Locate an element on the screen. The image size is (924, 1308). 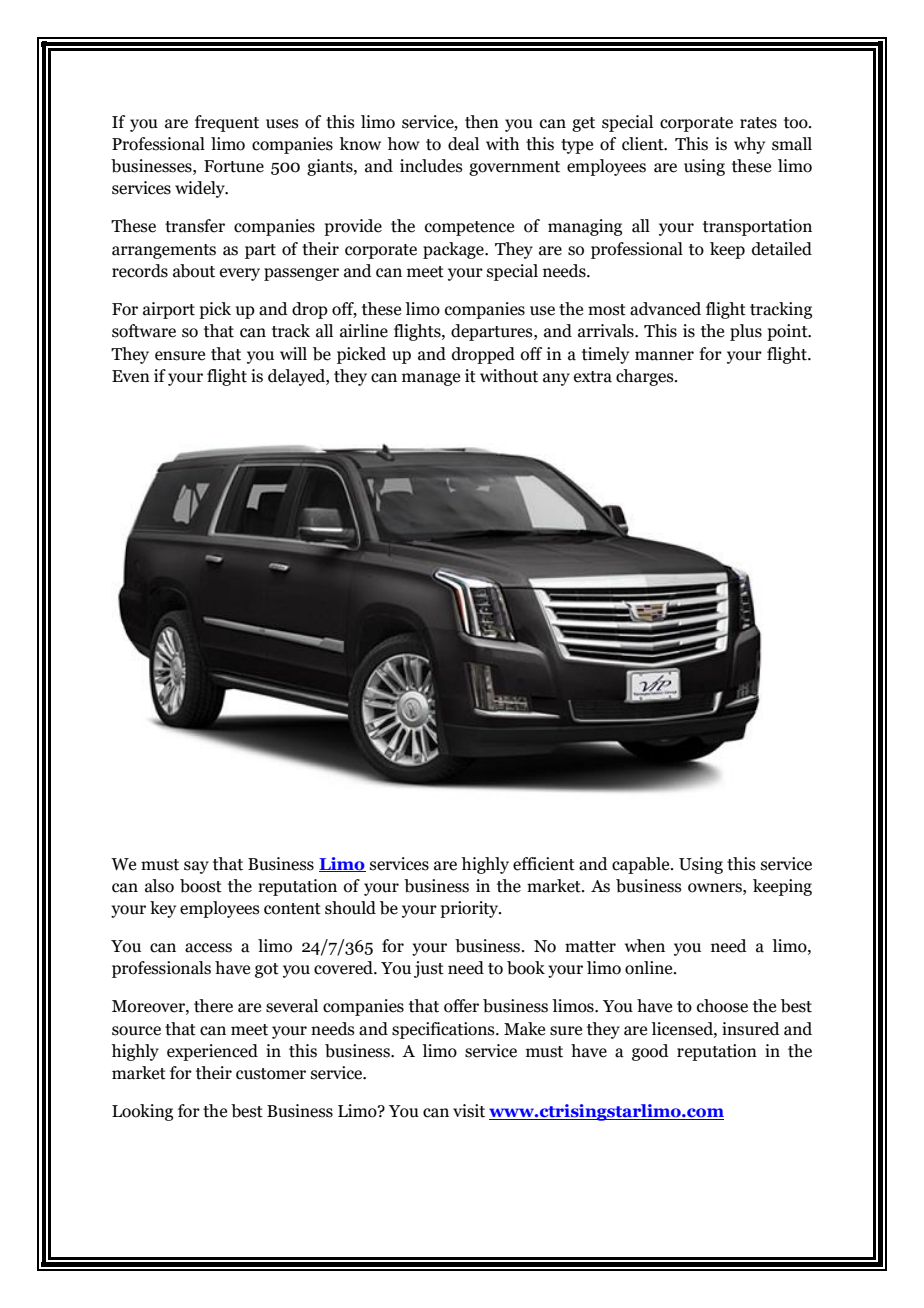
capable is located at coordinates (642, 865).
